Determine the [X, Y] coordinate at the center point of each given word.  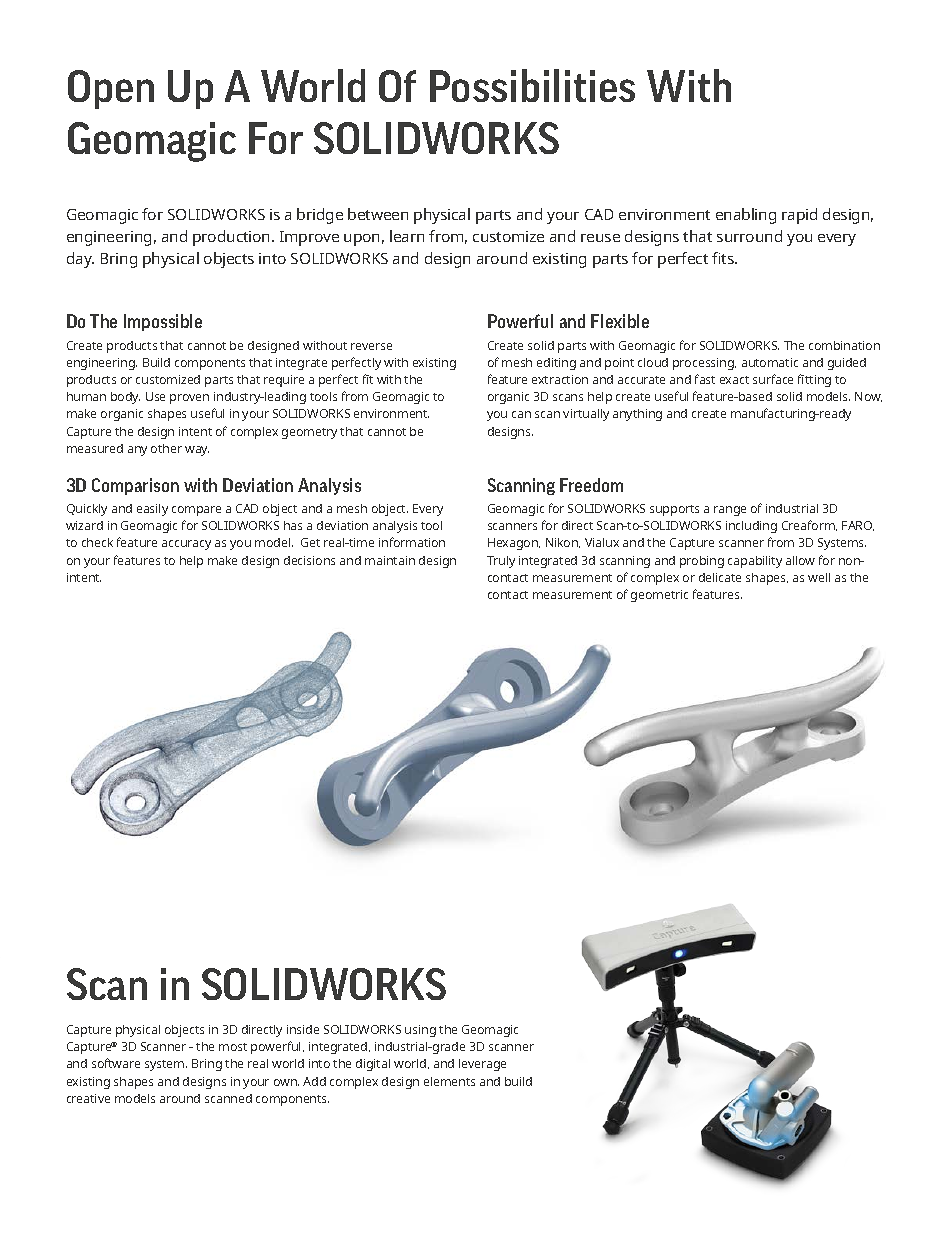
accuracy [186, 545]
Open [111, 89]
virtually [586, 415]
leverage [482, 1065]
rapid [799, 216]
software [116, 1063]
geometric [659, 596]
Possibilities [532, 85]
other [166, 448]
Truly [501, 562]
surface [773, 379]
